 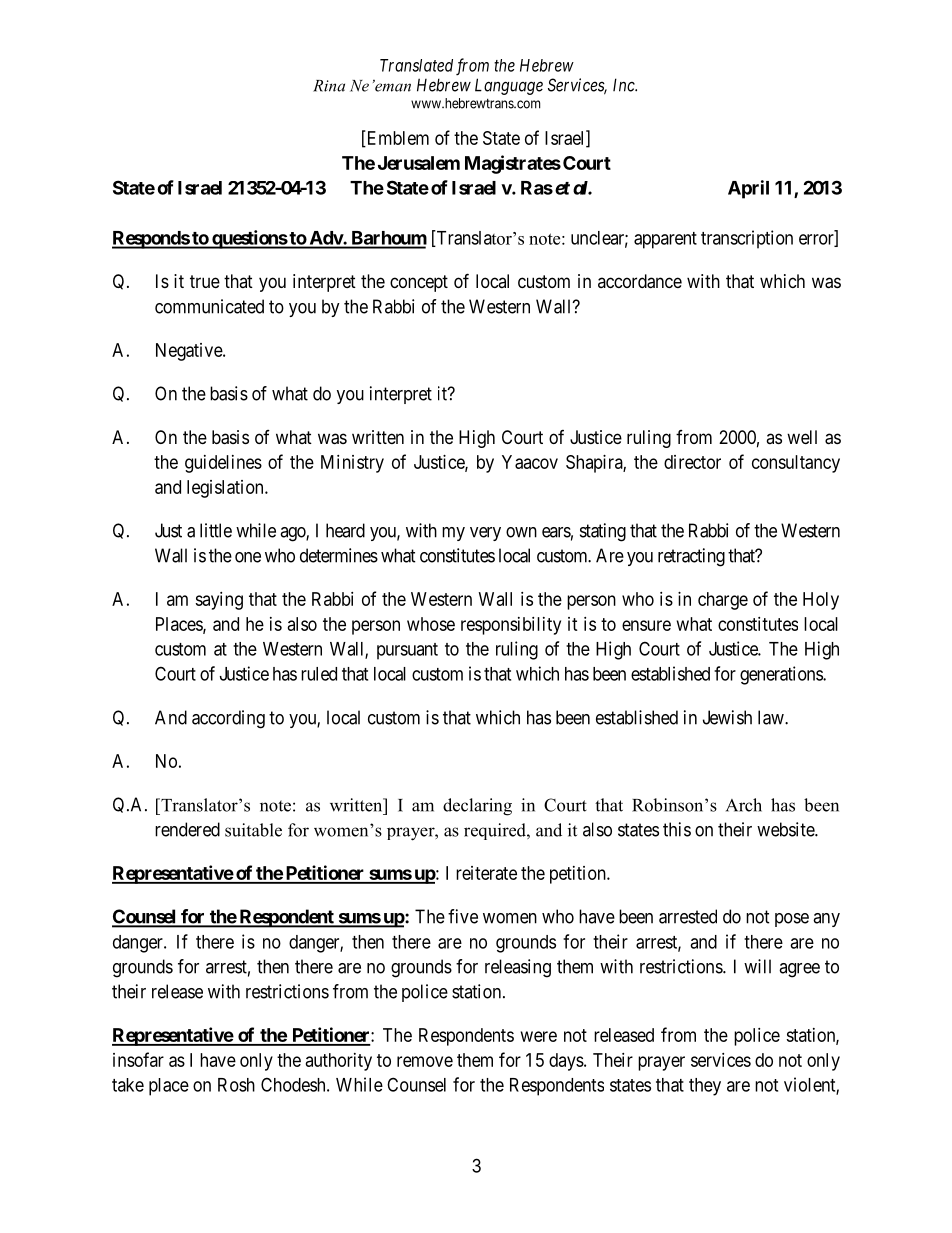 What do you see at coordinates (477, 807) in the page?
I see `declaring` at bounding box center [477, 807].
